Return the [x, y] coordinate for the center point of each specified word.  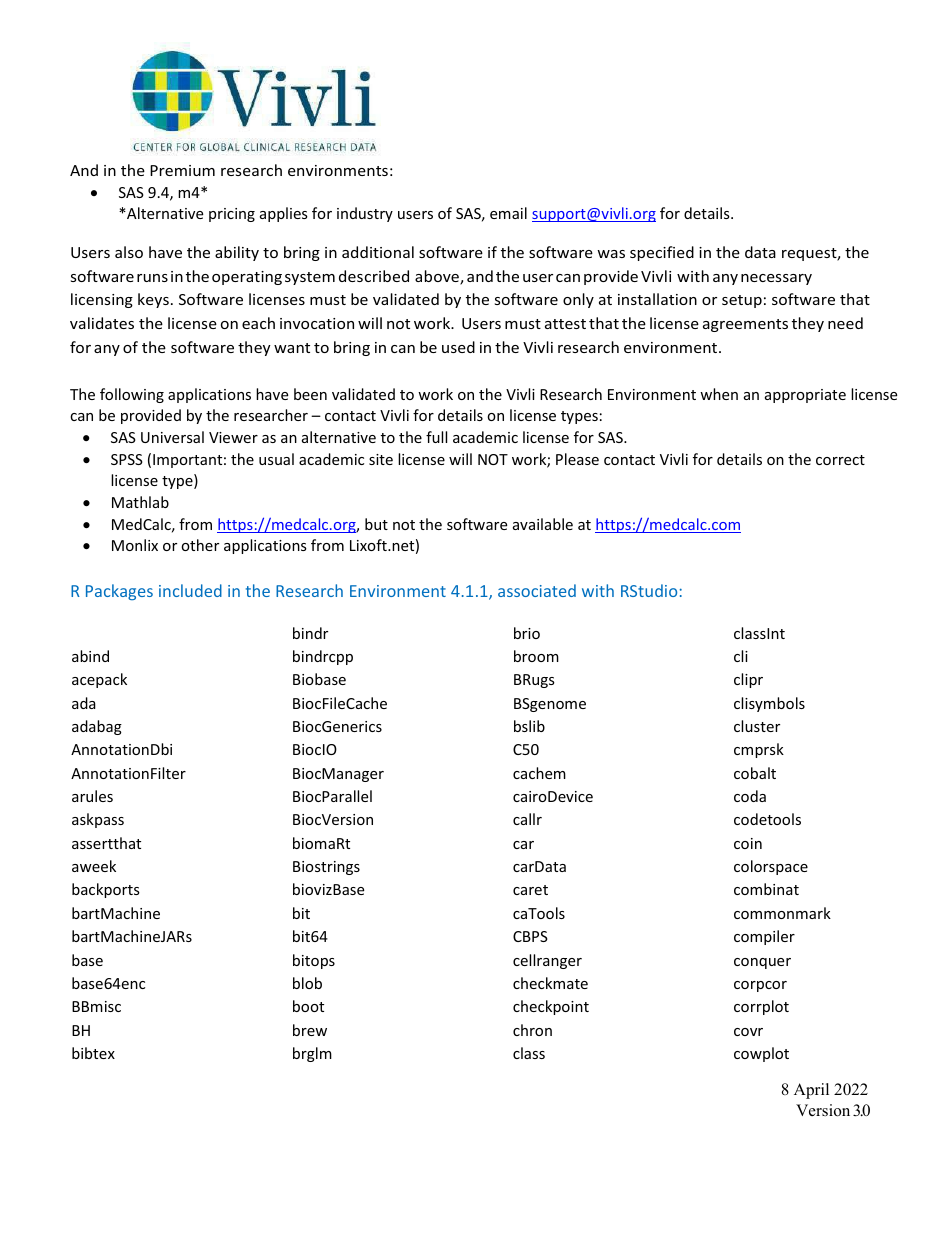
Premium [182, 170]
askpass [98, 820]
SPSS [127, 459]
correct [840, 460]
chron [532, 1030]
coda [750, 796]
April [811, 1091]
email [508, 213]
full [436, 437]
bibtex [93, 1053]
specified [662, 253]
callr [527, 819]
